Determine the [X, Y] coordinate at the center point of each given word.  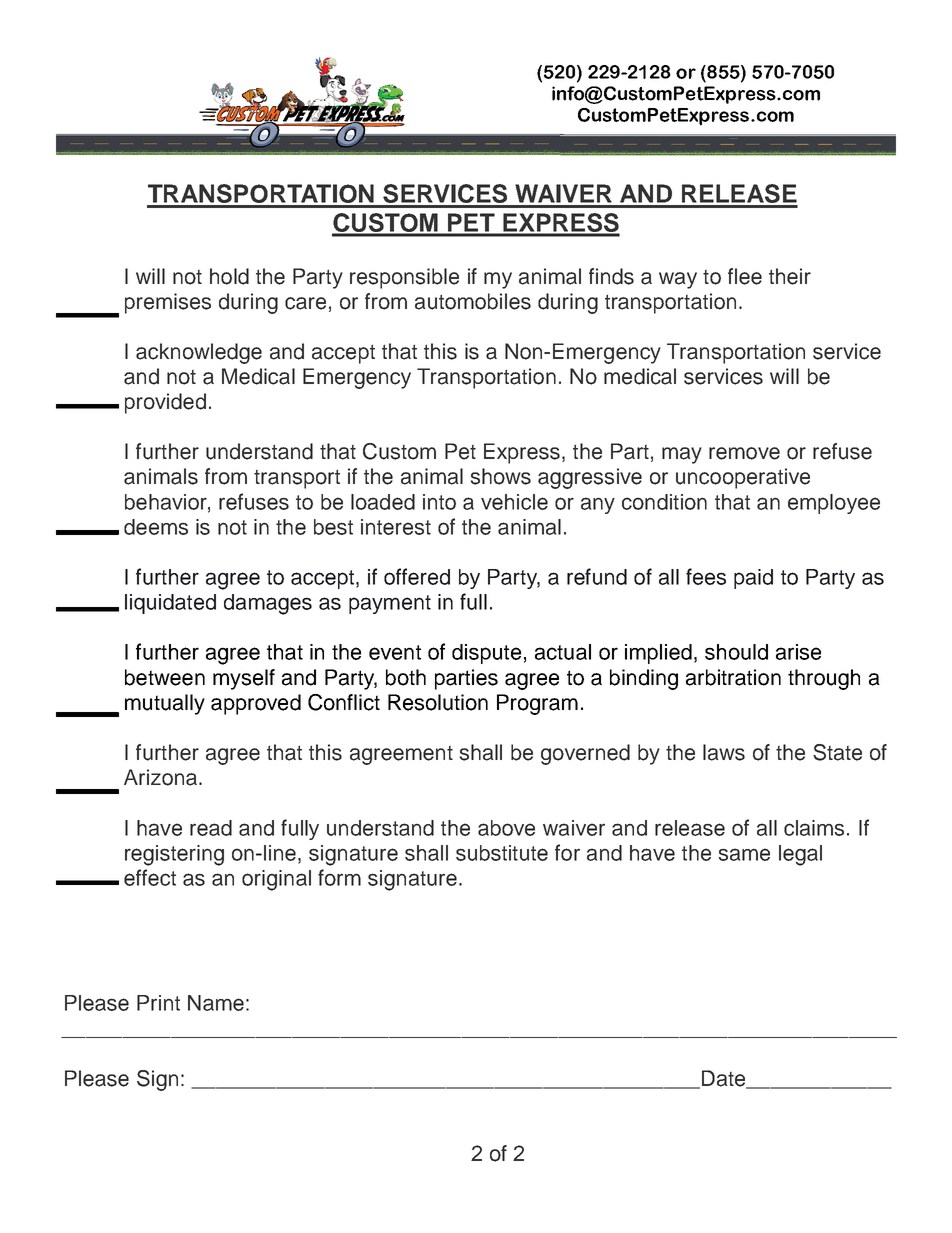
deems [156, 527]
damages [268, 604]
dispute [486, 654]
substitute [502, 853]
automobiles [473, 301]
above [506, 828]
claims [814, 828]
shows [501, 476]
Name [216, 1003]
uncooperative [743, 478]
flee [745, 276]
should [736, 652]
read [211, 828]
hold [229, 276]
